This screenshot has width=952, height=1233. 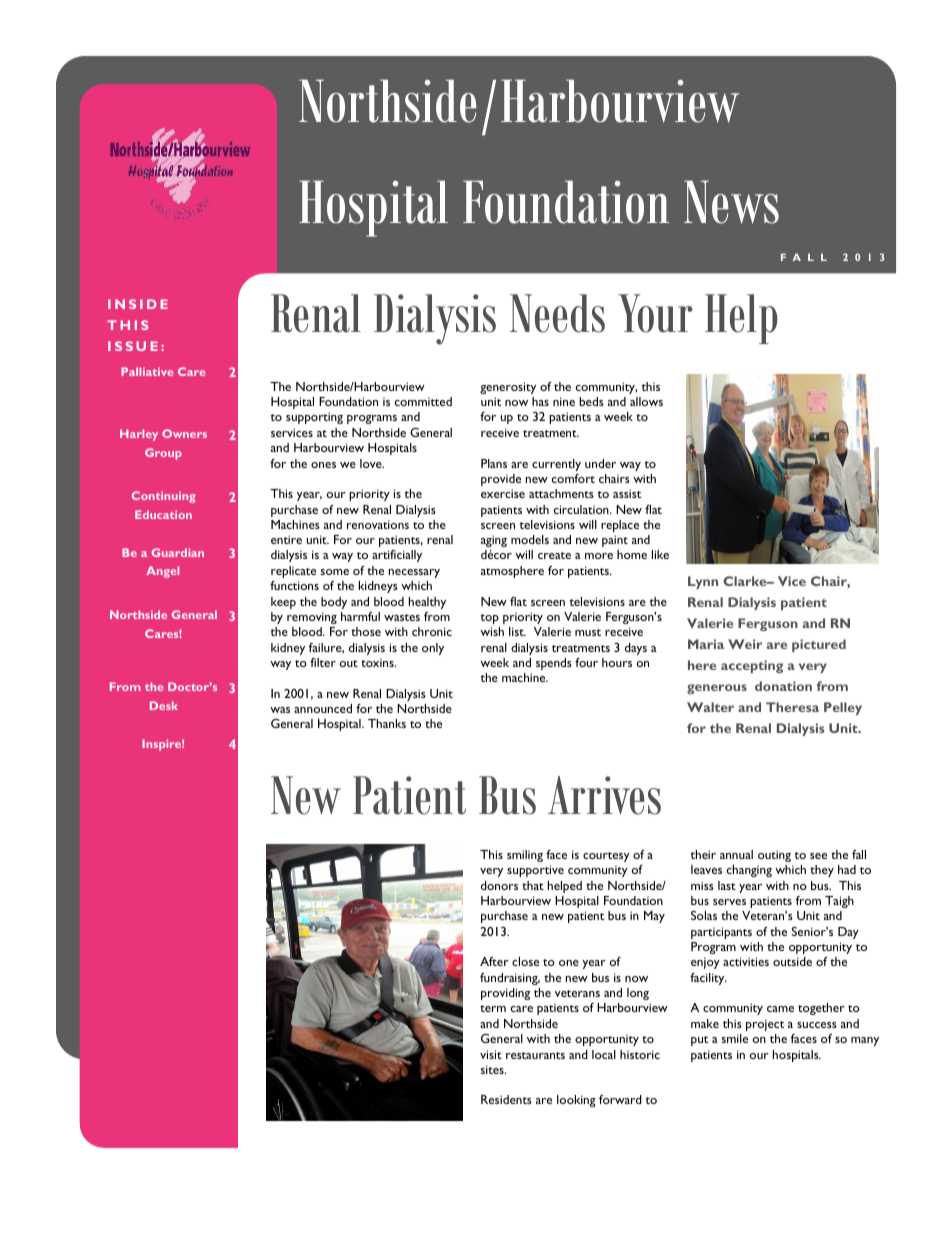 I want to click on Plans, so click(x=494, y=463).
